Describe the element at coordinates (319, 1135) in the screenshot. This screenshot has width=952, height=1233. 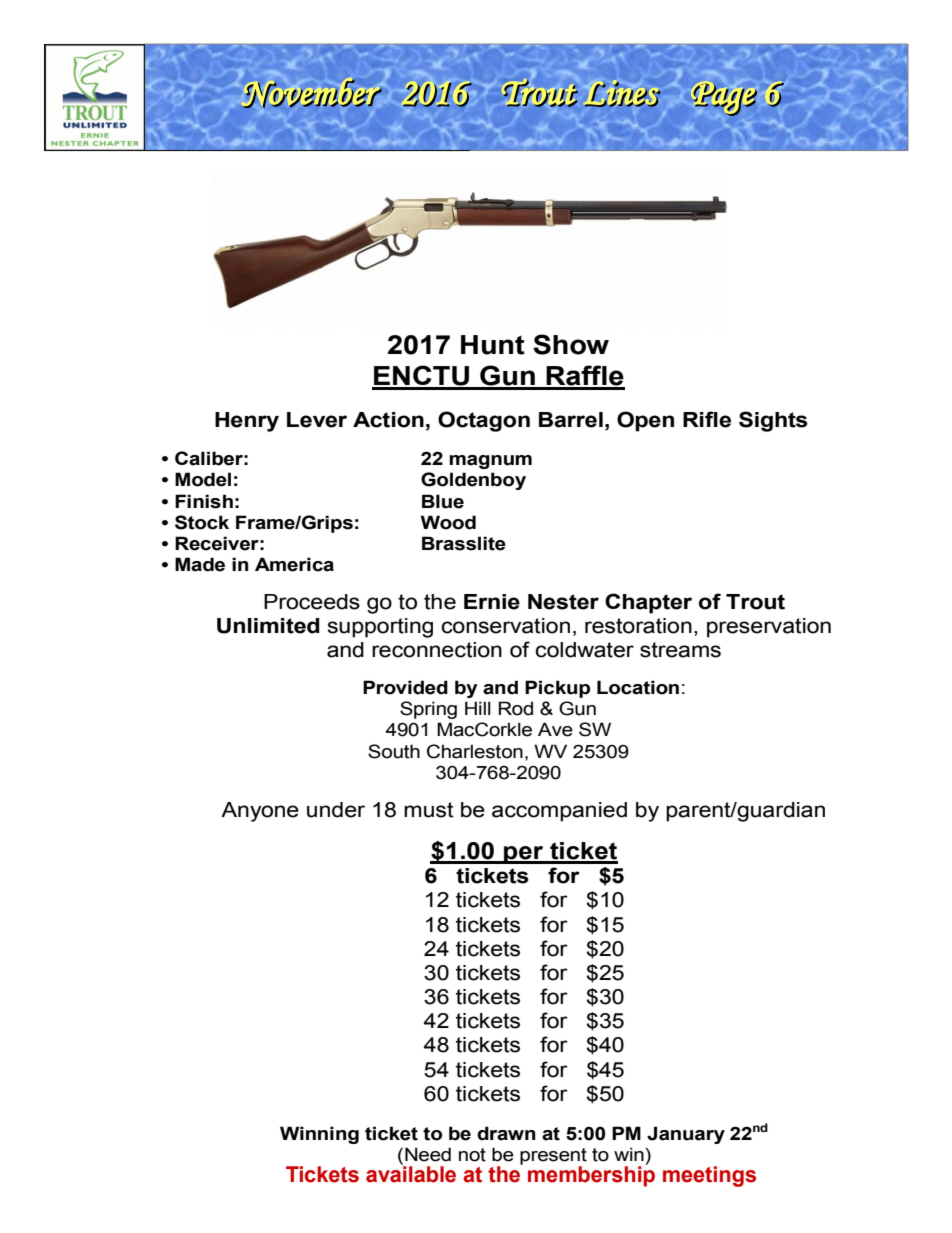
I see `Winning` at that location.
